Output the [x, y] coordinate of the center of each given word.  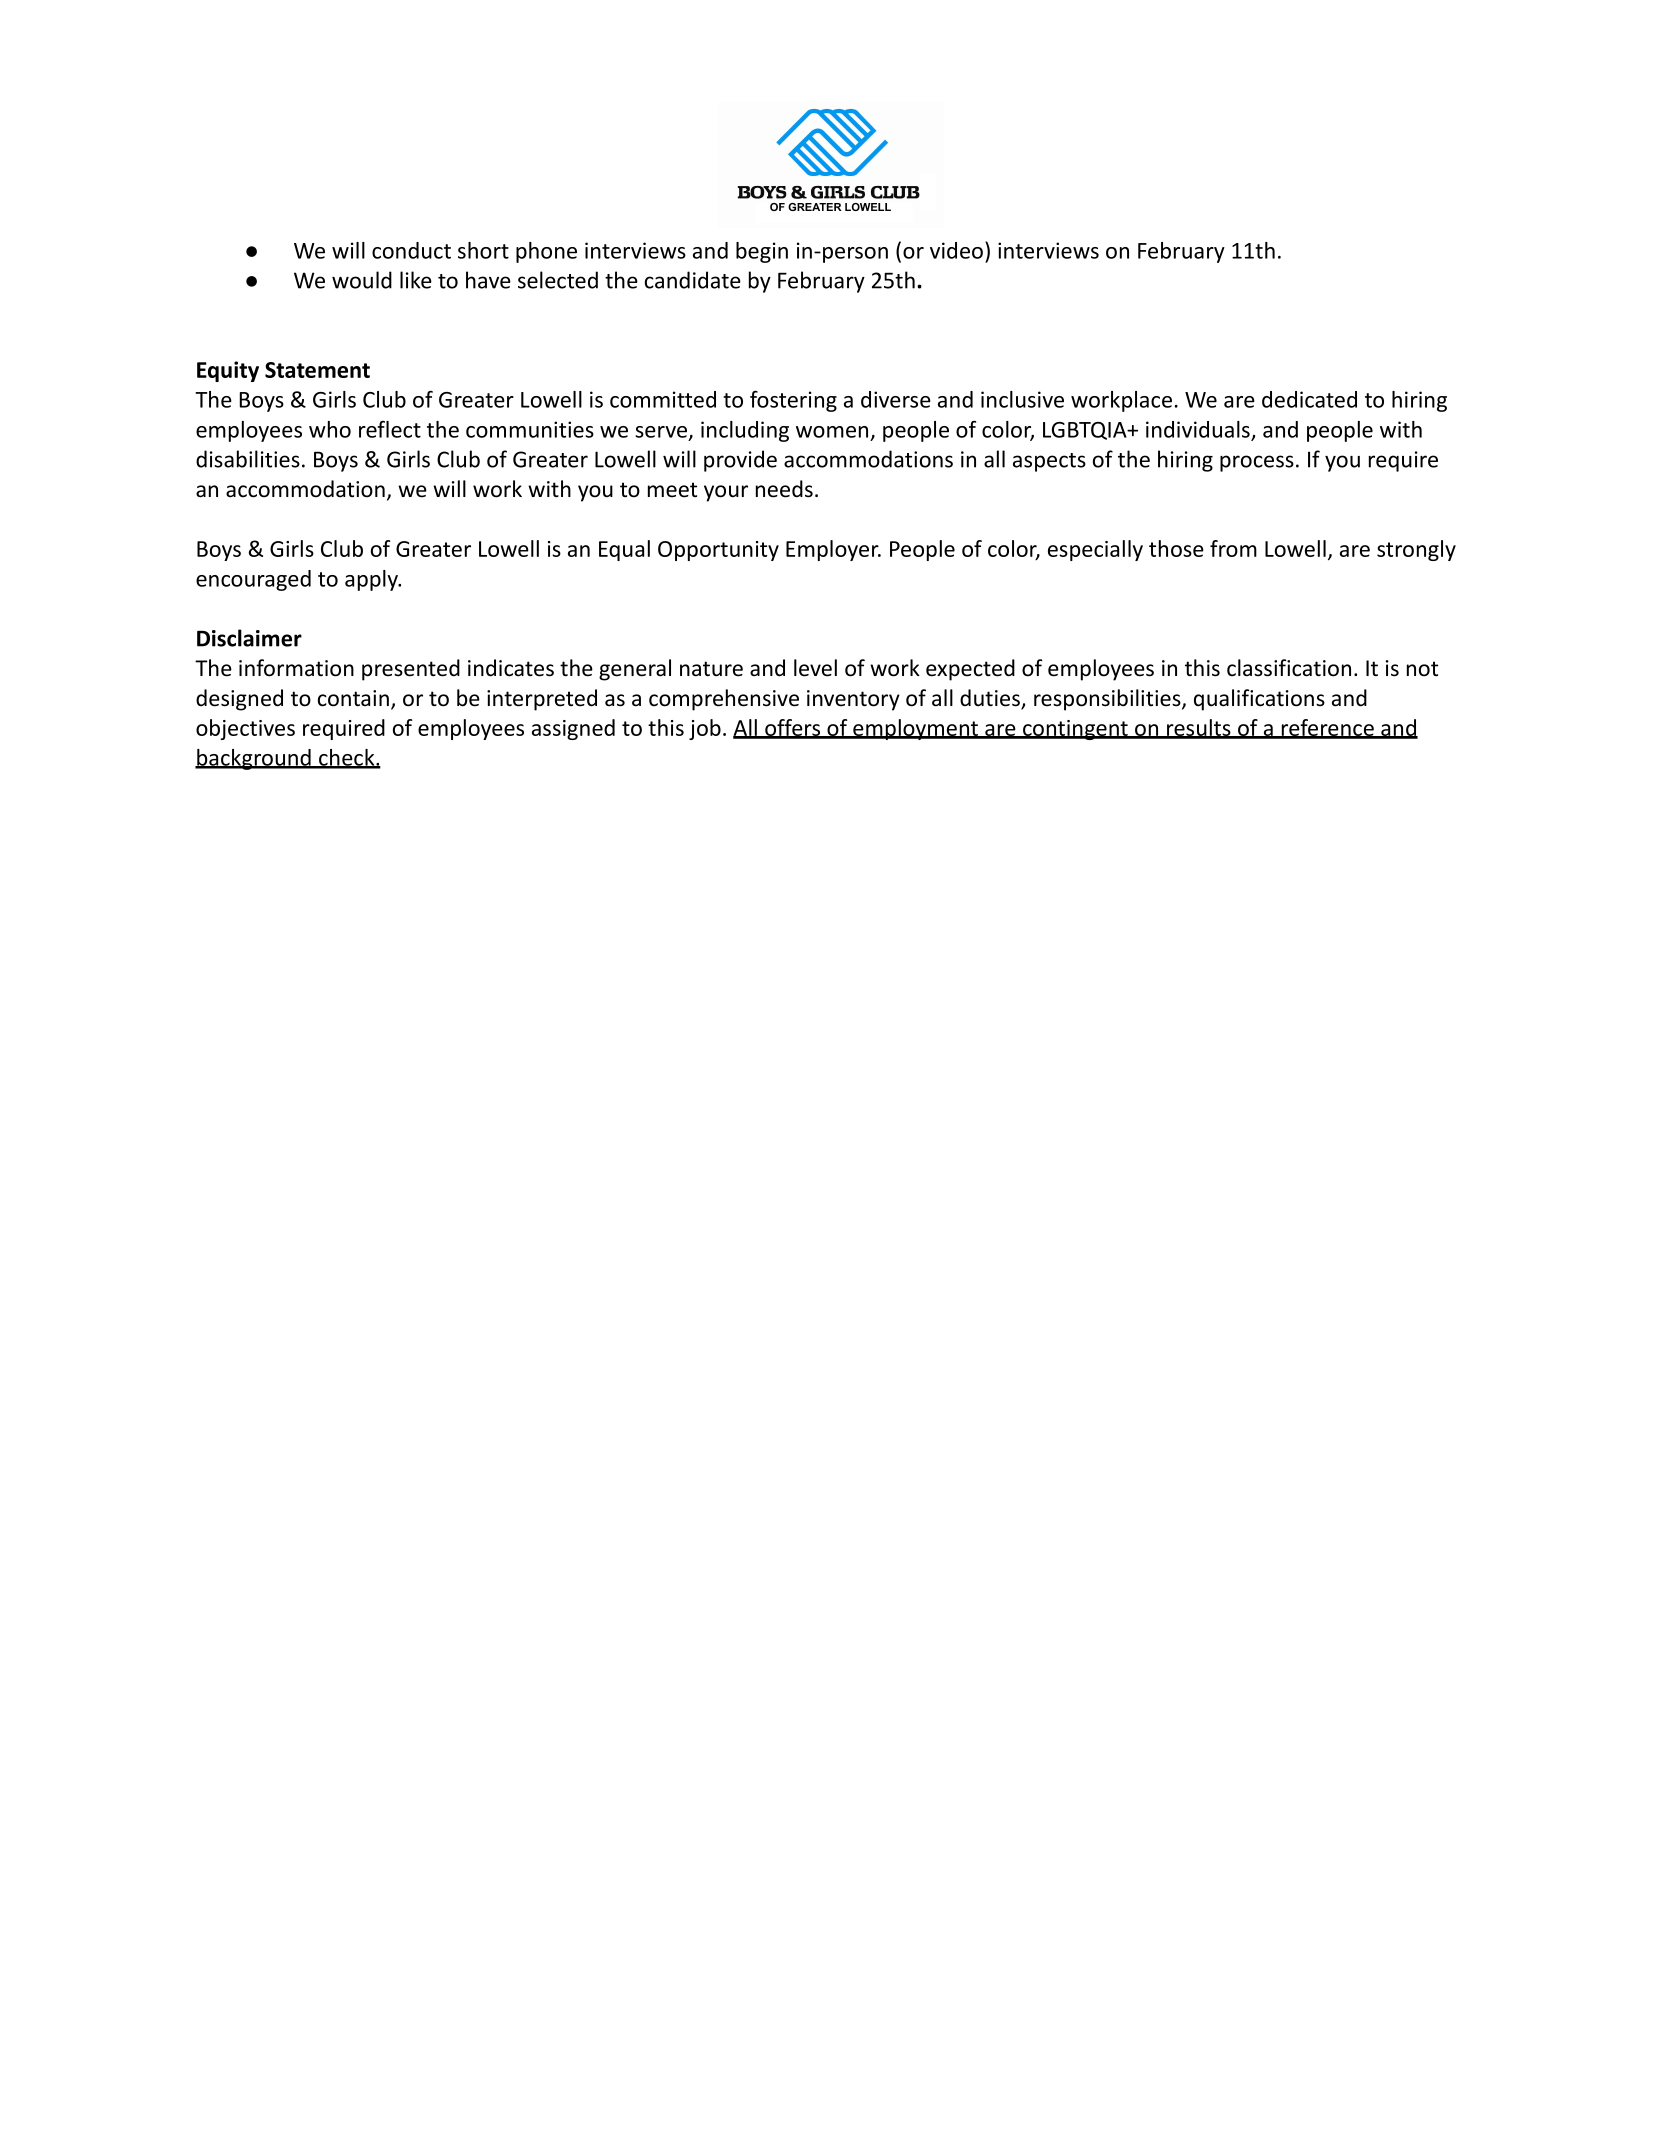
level [815, 668]
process [1257, 463]
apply [372, 580]
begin [762, 252]
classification [1289, 668]
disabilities [248, 459]
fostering [793, 401]
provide [740, 461]
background [254, 759]
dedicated [1309, 399]
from [1233, 548]
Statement [317, 370]
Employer [833, 550]
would [362, 280]
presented [411, 670]
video [956, 250]
